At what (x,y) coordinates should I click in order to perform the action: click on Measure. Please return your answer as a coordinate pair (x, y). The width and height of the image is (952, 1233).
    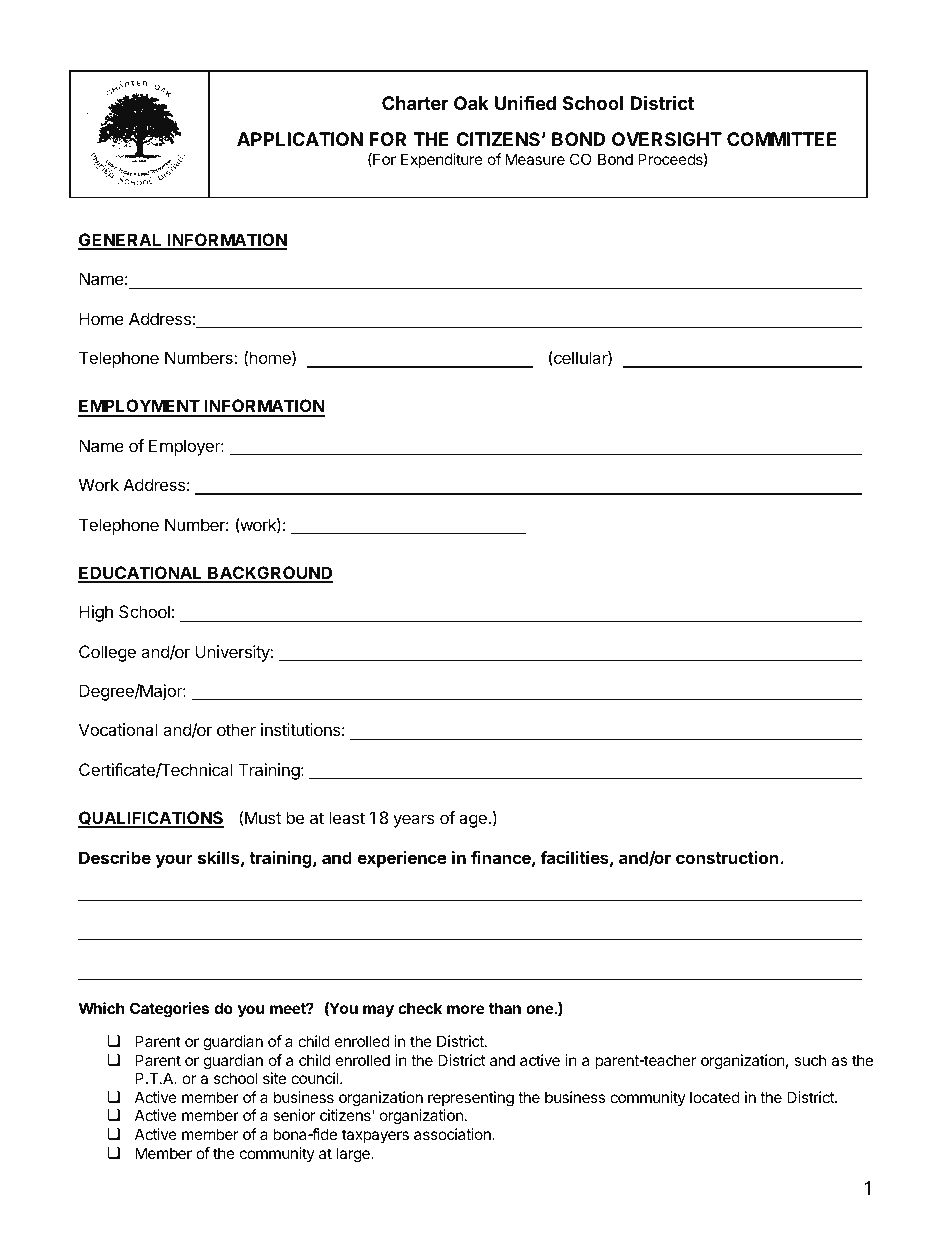
    Looking at the image, I should click on (535, 159).
